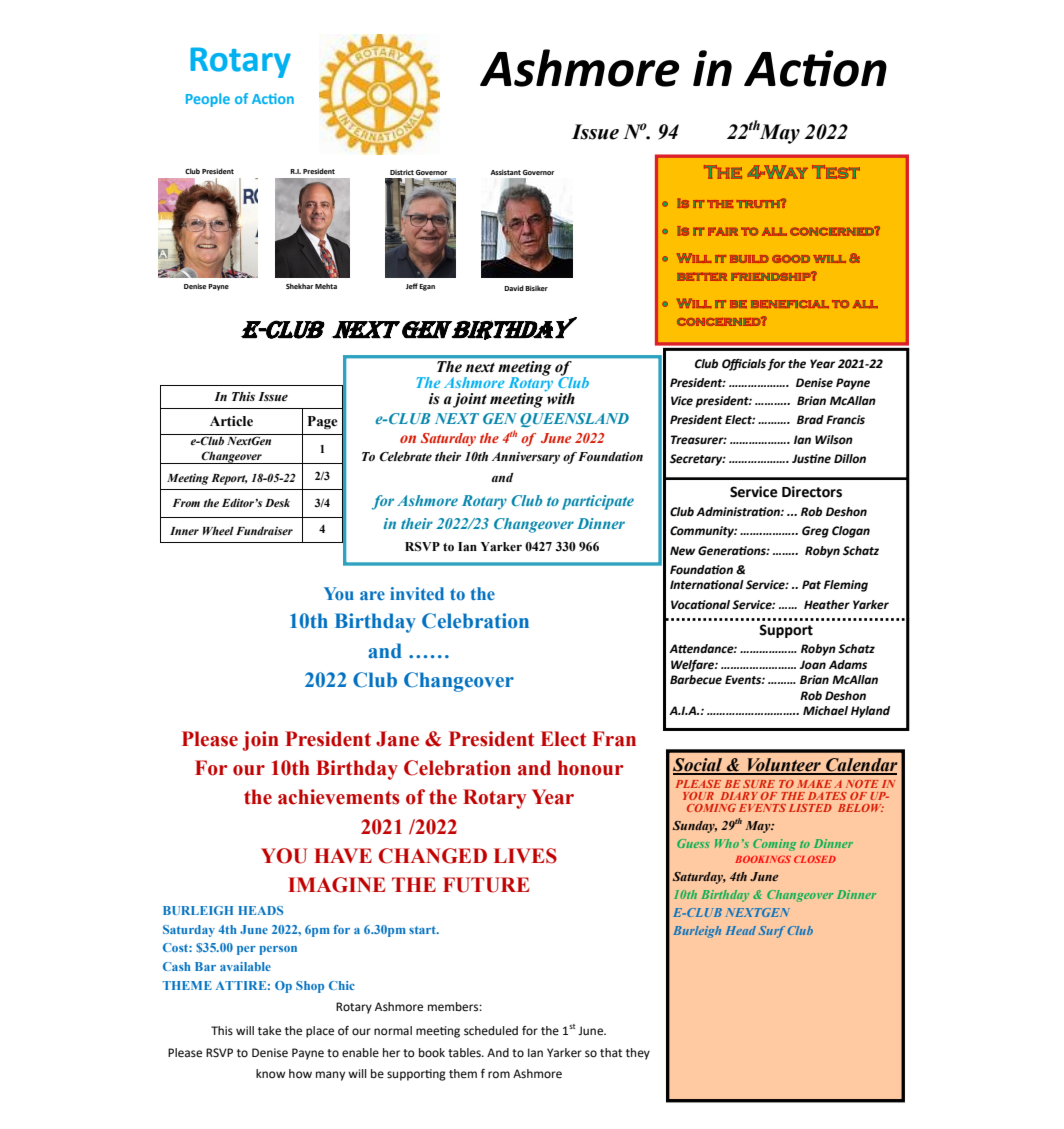 The width and height of the document is (1064, 1129). What do you see at coordinates (744, 365) in the document?
I see `Officials` at bounding box center [744, 365].
